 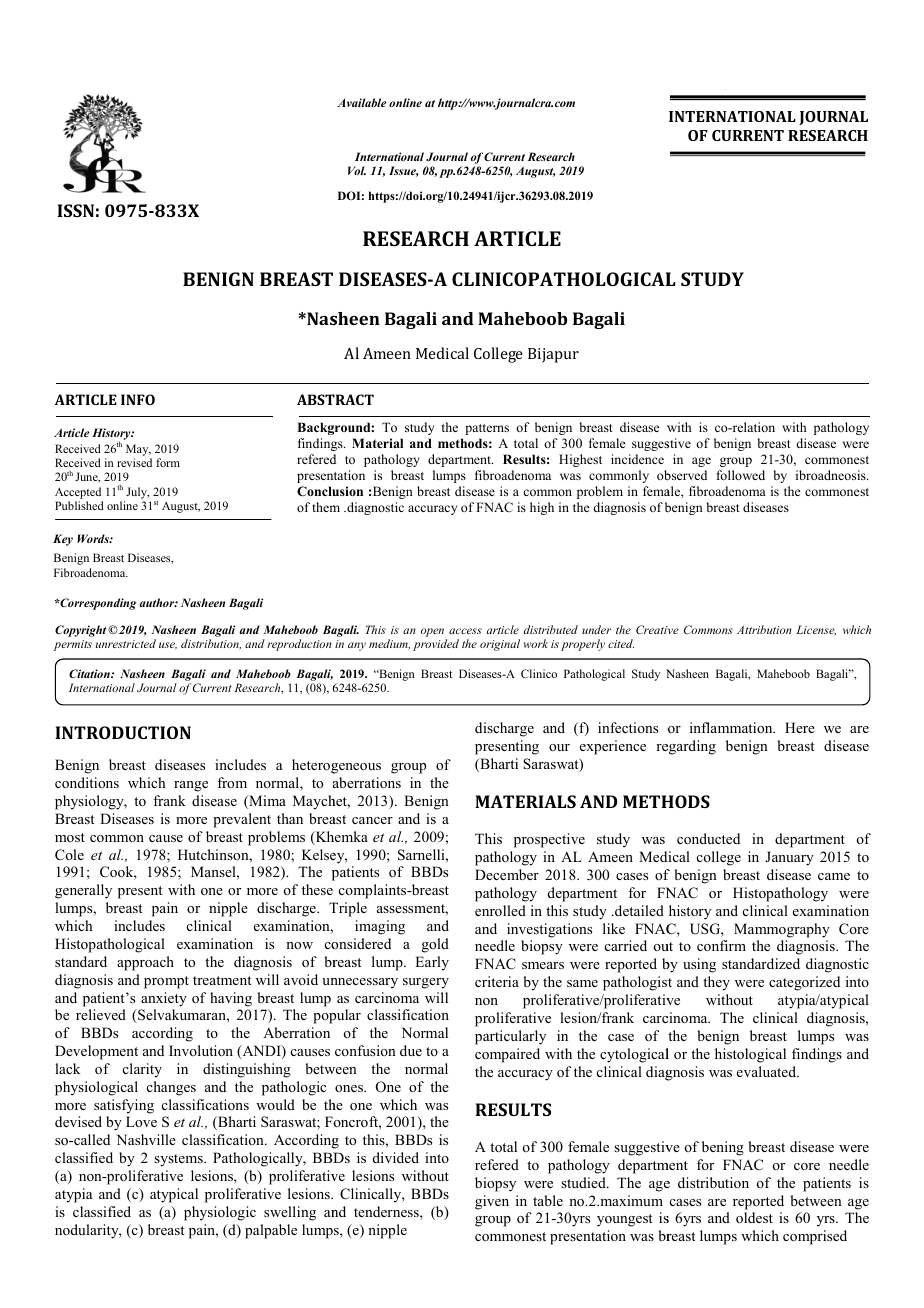 I want to click on most, so click(x=70, y=837).
